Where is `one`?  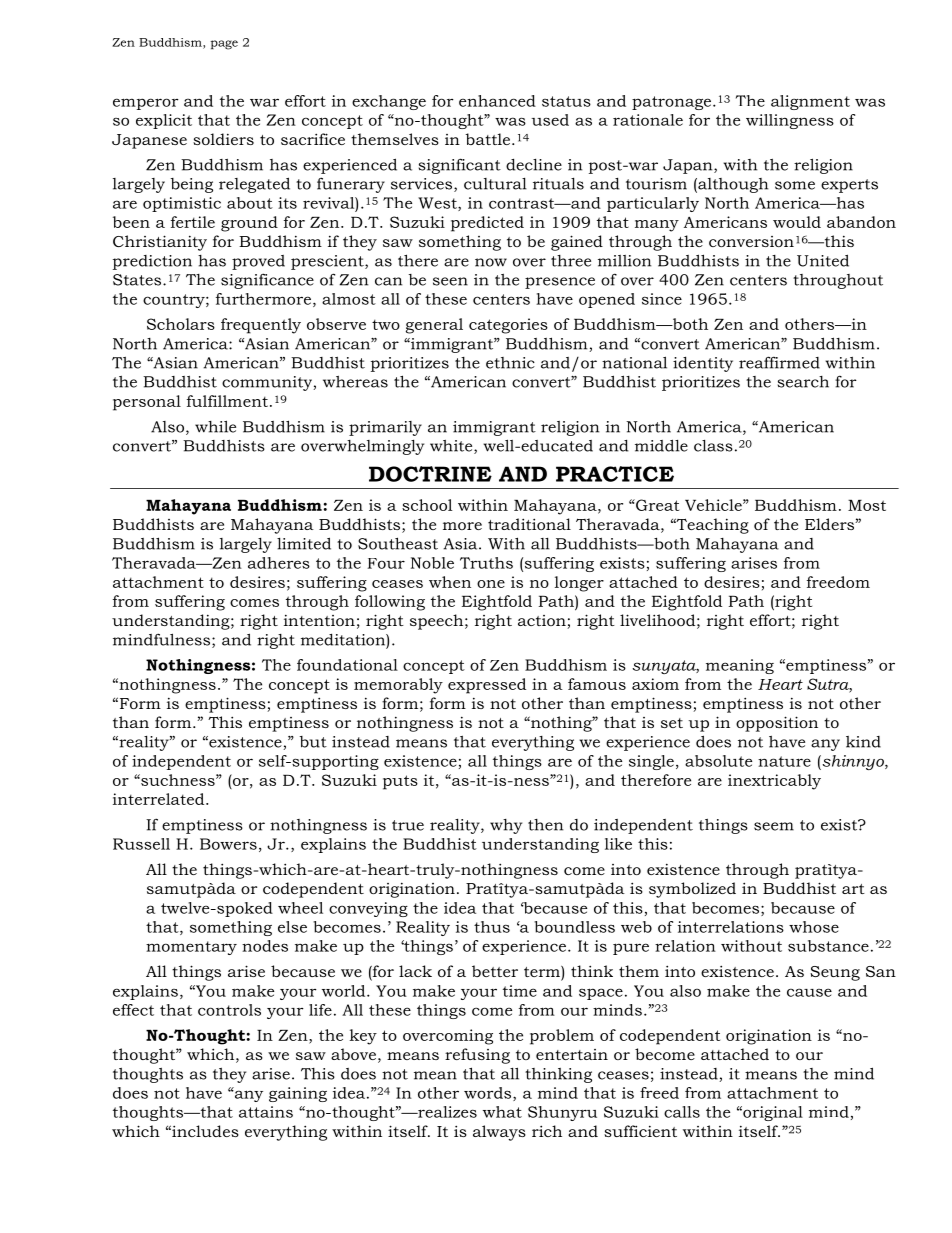 one is located at coordinates (491, 584).
